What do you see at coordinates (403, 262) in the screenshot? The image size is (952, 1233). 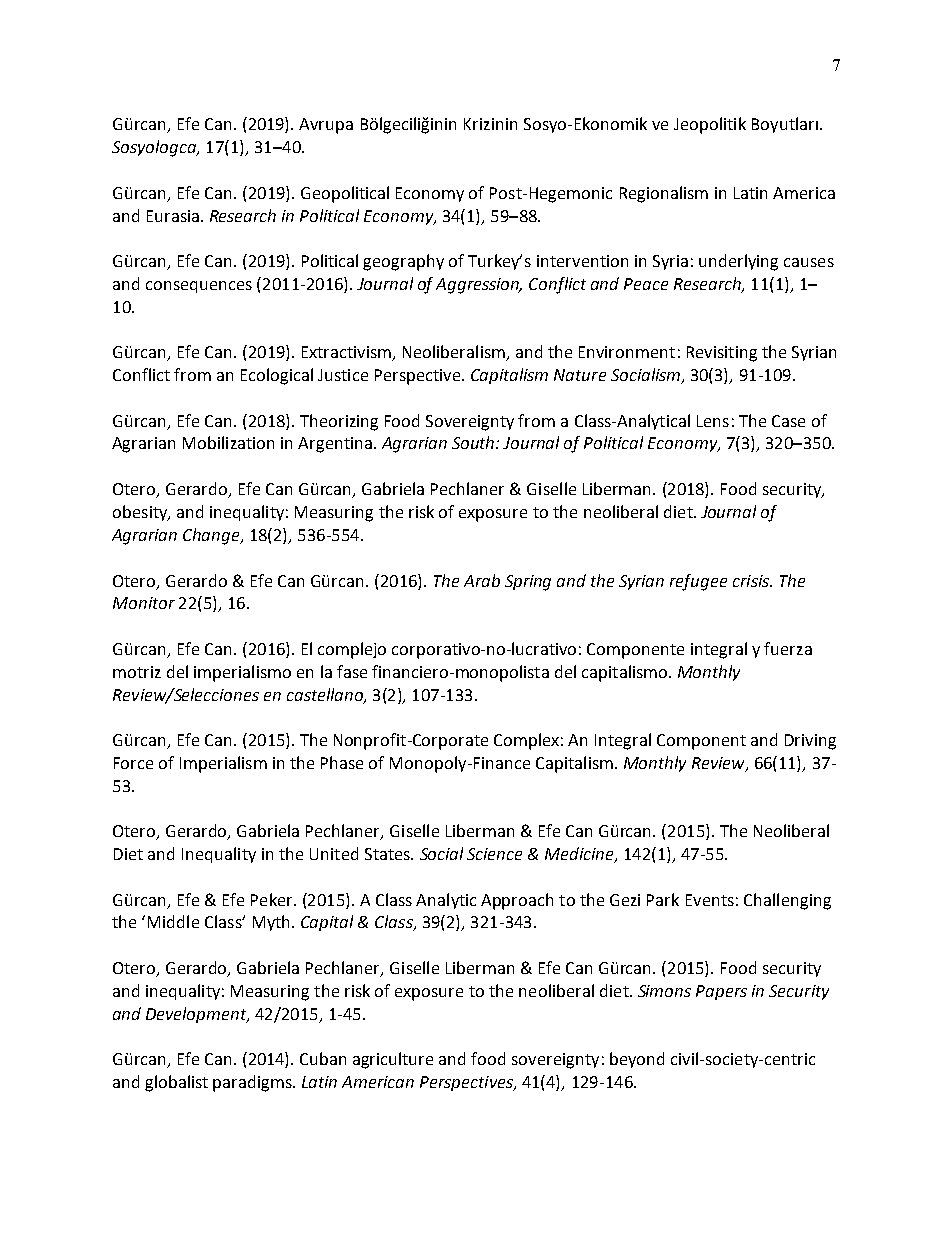 I see `geography` at bounding box center [403, 262].
